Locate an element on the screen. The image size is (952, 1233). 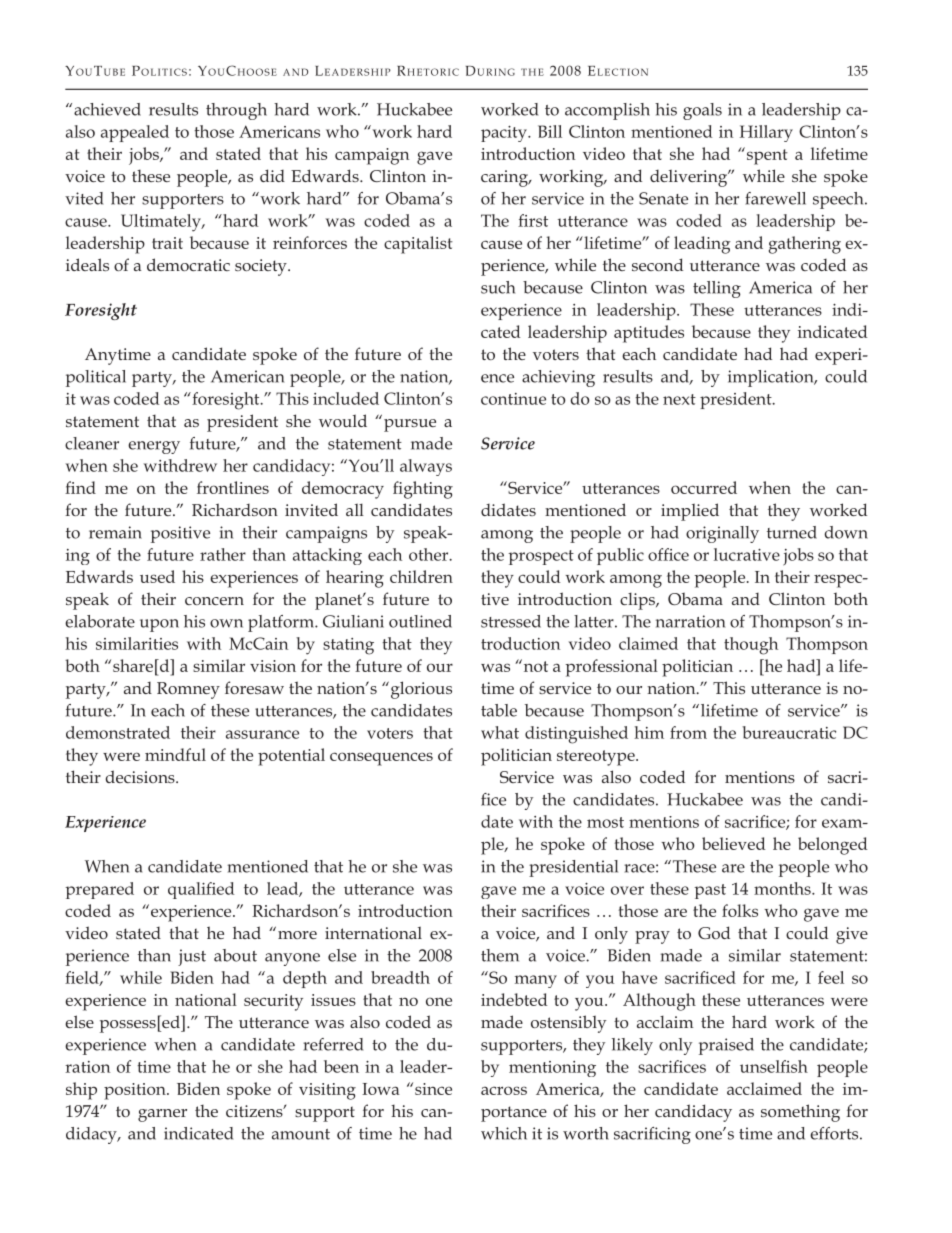
stressed is located at coordinates (511, 621).
